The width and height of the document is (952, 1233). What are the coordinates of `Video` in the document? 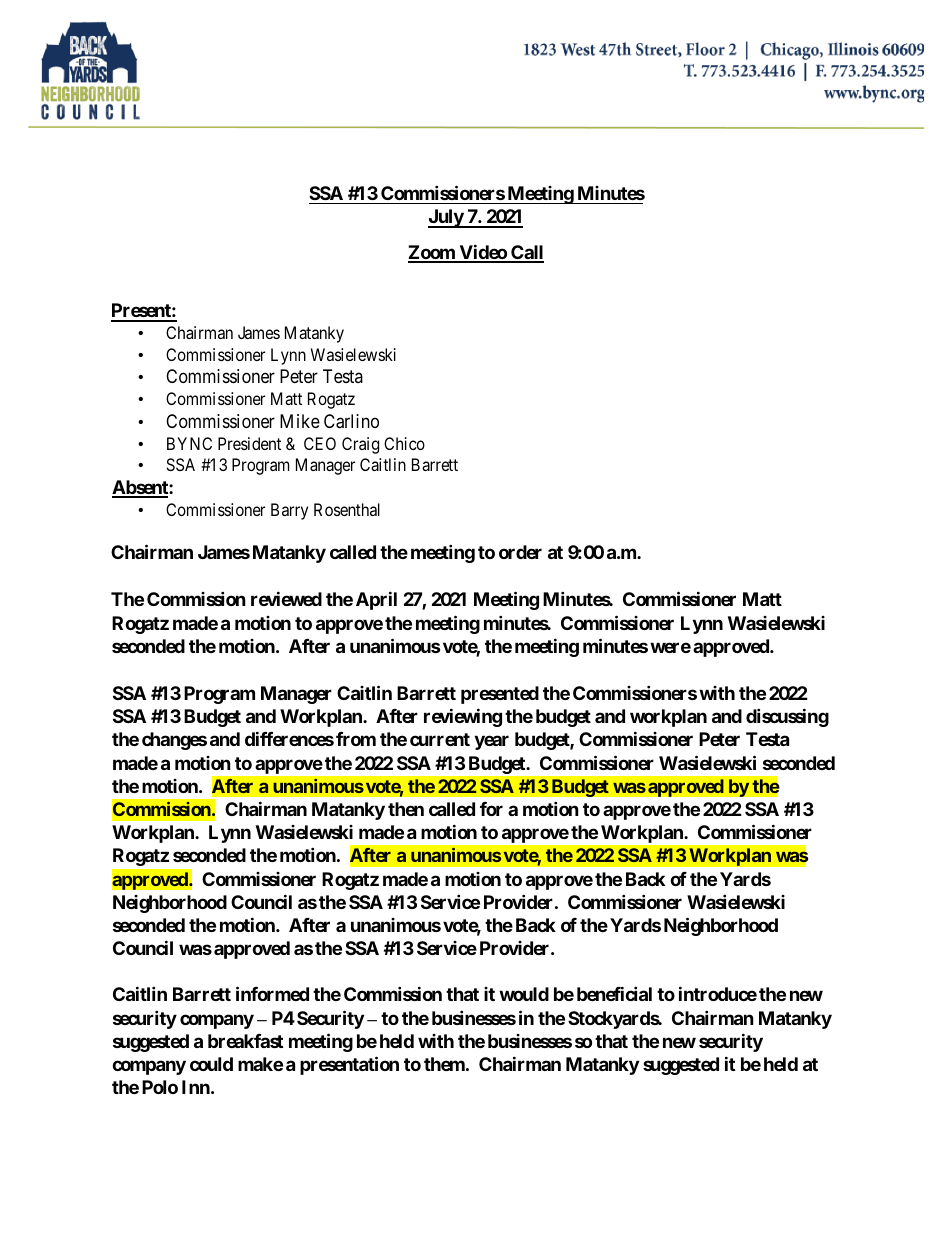 It's located at (482, 253).
